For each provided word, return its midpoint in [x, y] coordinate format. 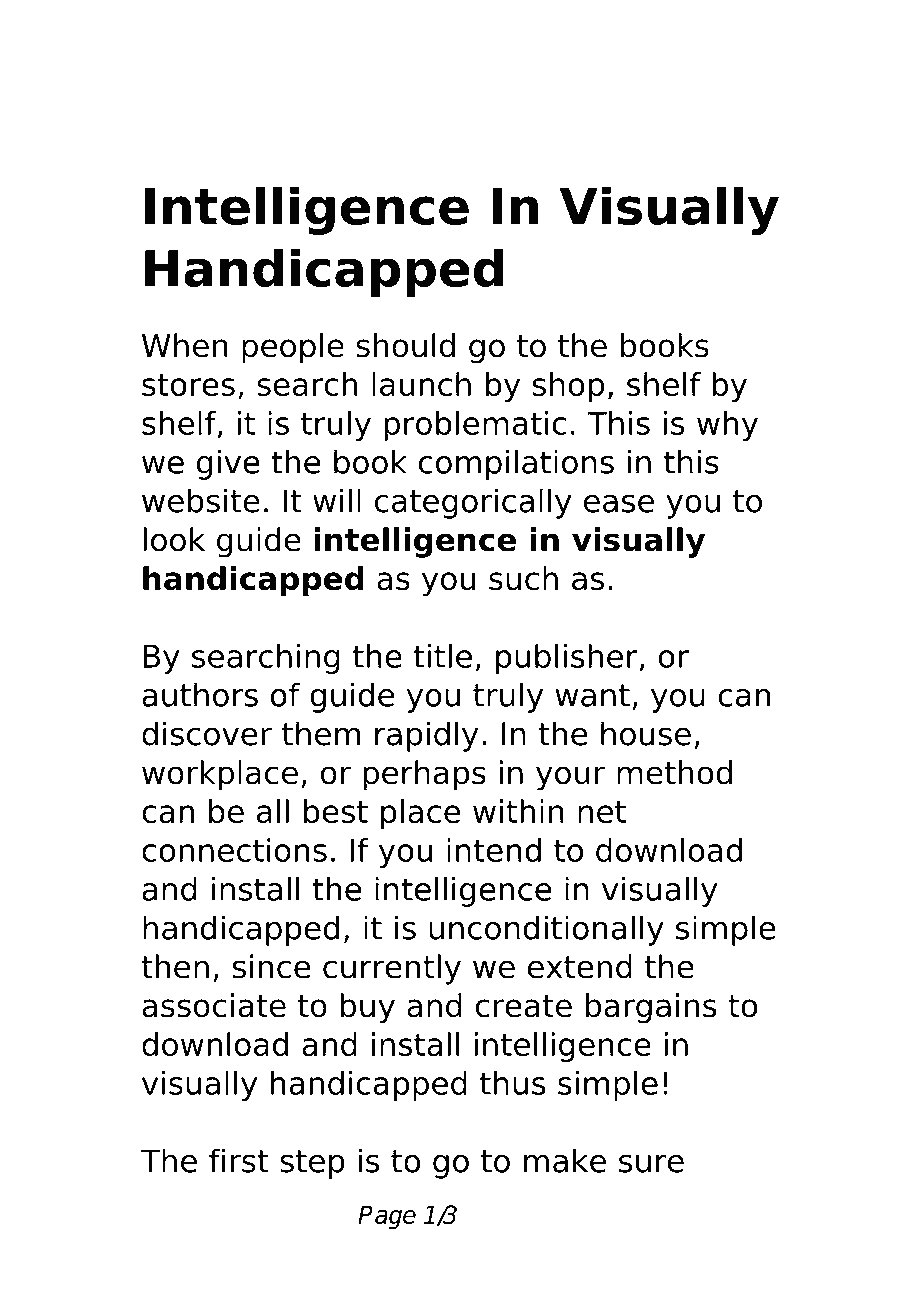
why [727, 426]
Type [270, 76]
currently [392, 969]
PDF [376, 71]
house [646, 733]
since [272, 966]
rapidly [427, 736]
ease [619, 503]
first [239, 1160]
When [185, 345]
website [201, 500]
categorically [473, 503]
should [405, 345]
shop [568, 387]
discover [207, 733]
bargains [651, 1008]
